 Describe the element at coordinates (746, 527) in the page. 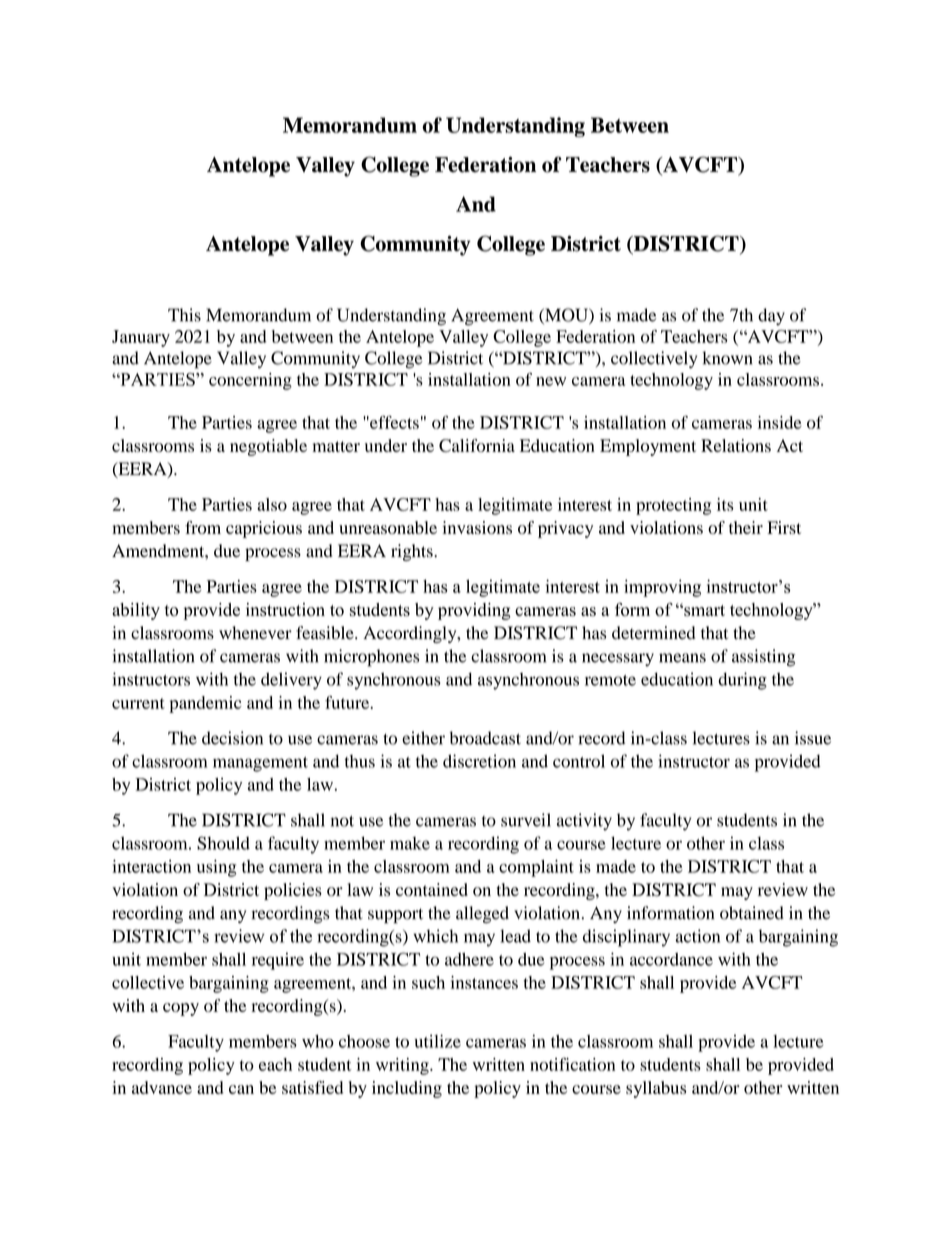

I see `their` at that location.
